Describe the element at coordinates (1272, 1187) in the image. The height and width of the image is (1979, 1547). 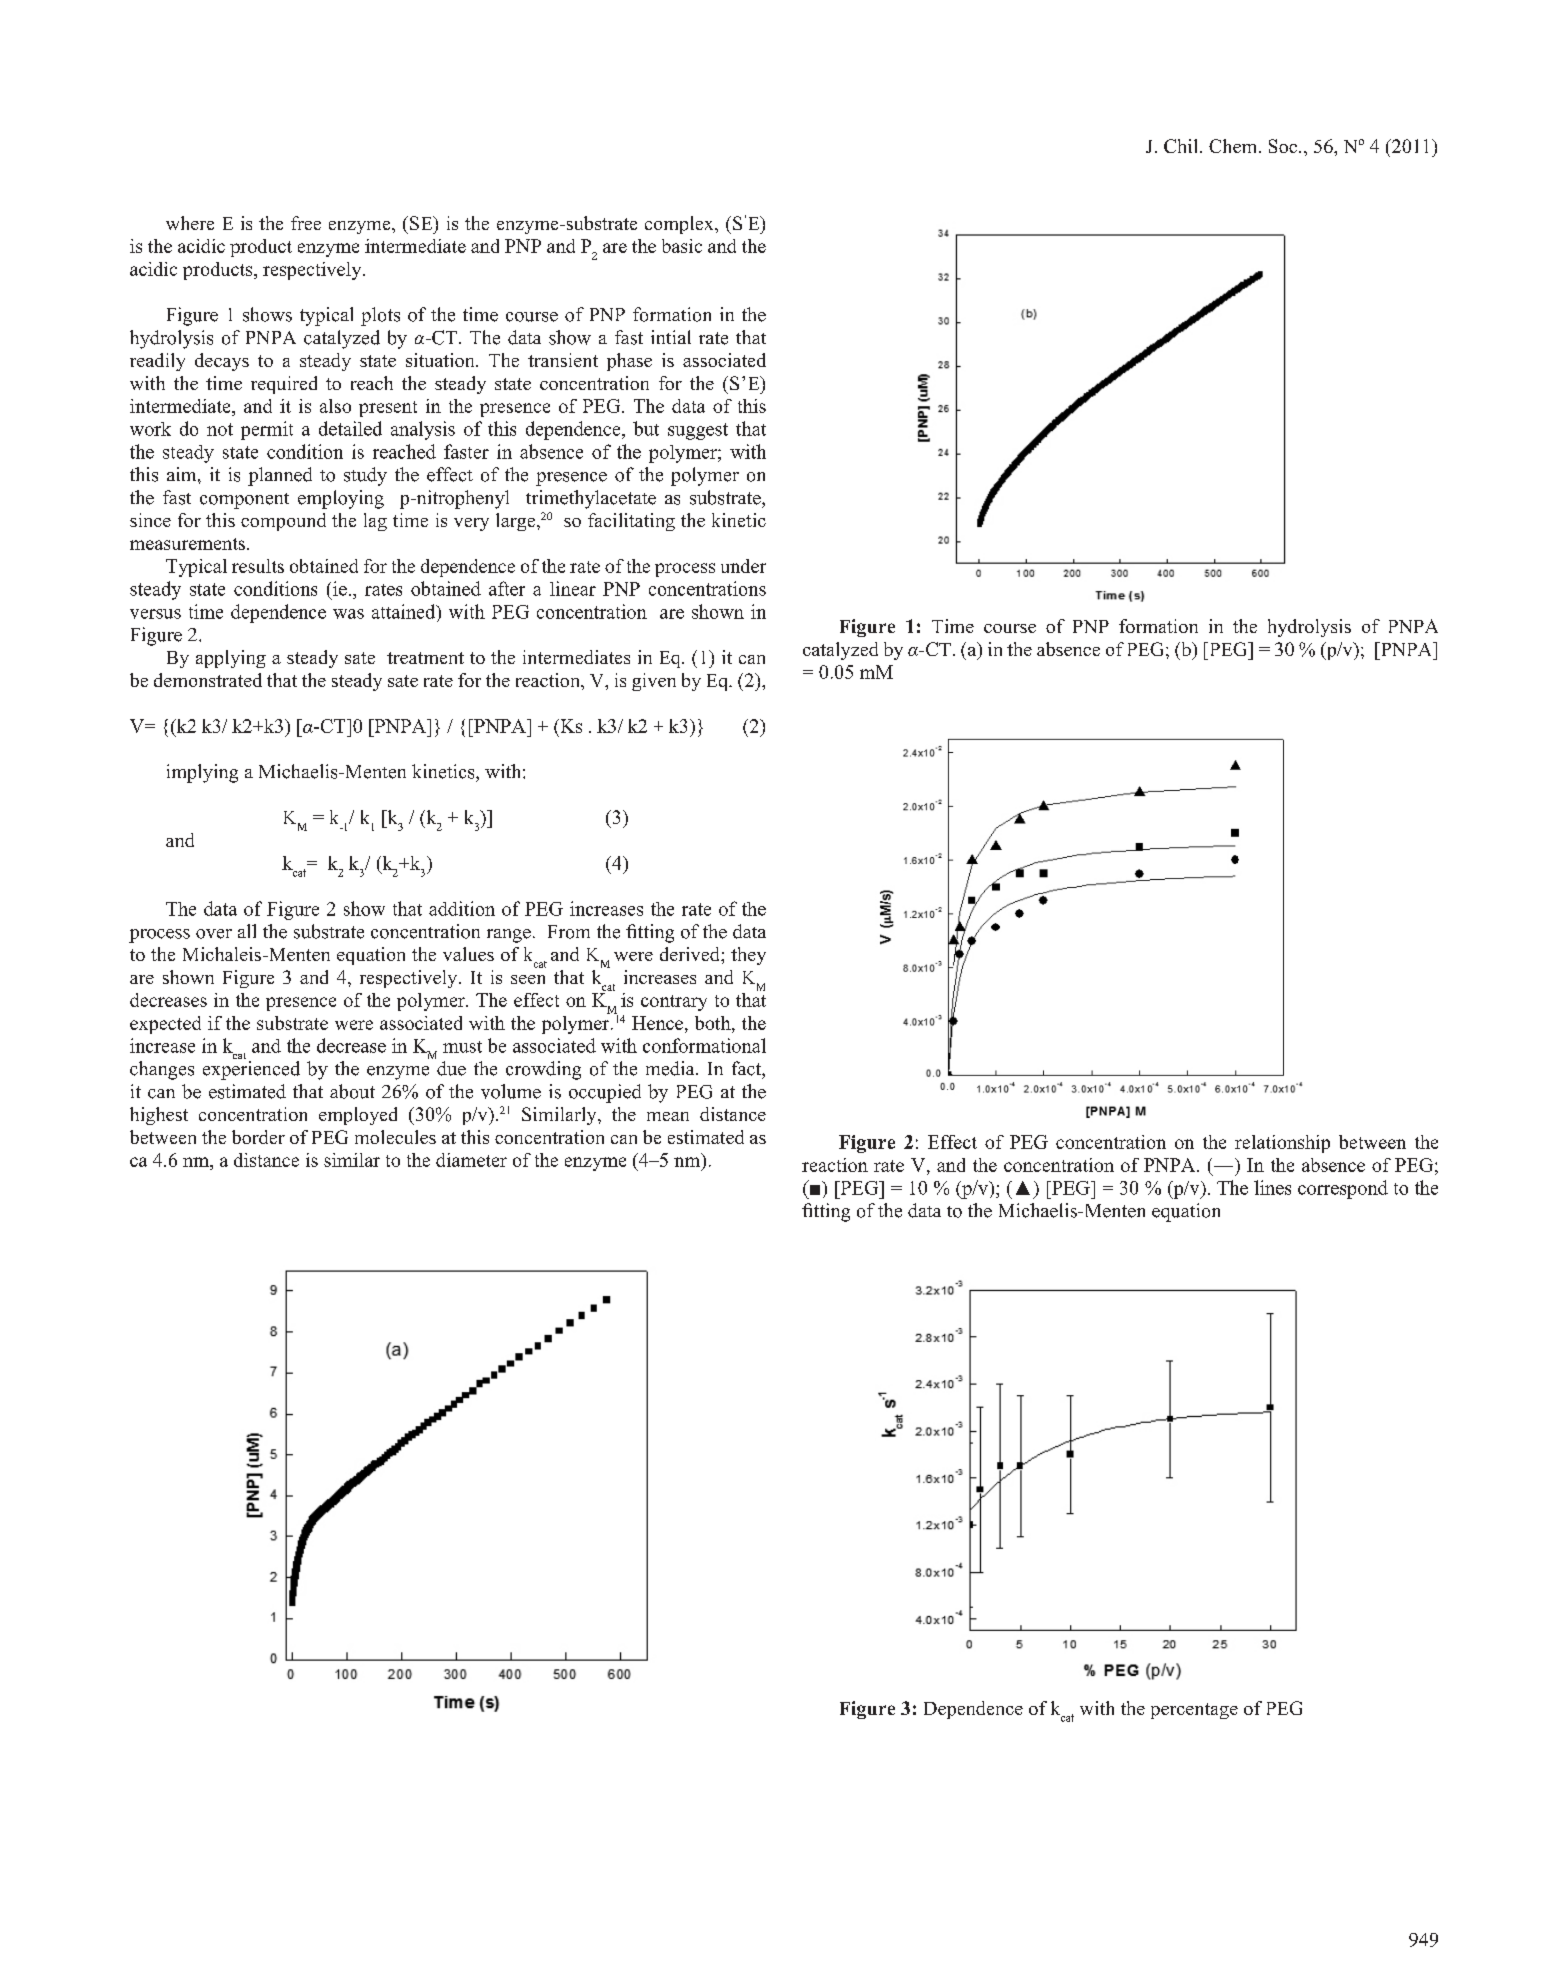
I see `lines` at that location.
